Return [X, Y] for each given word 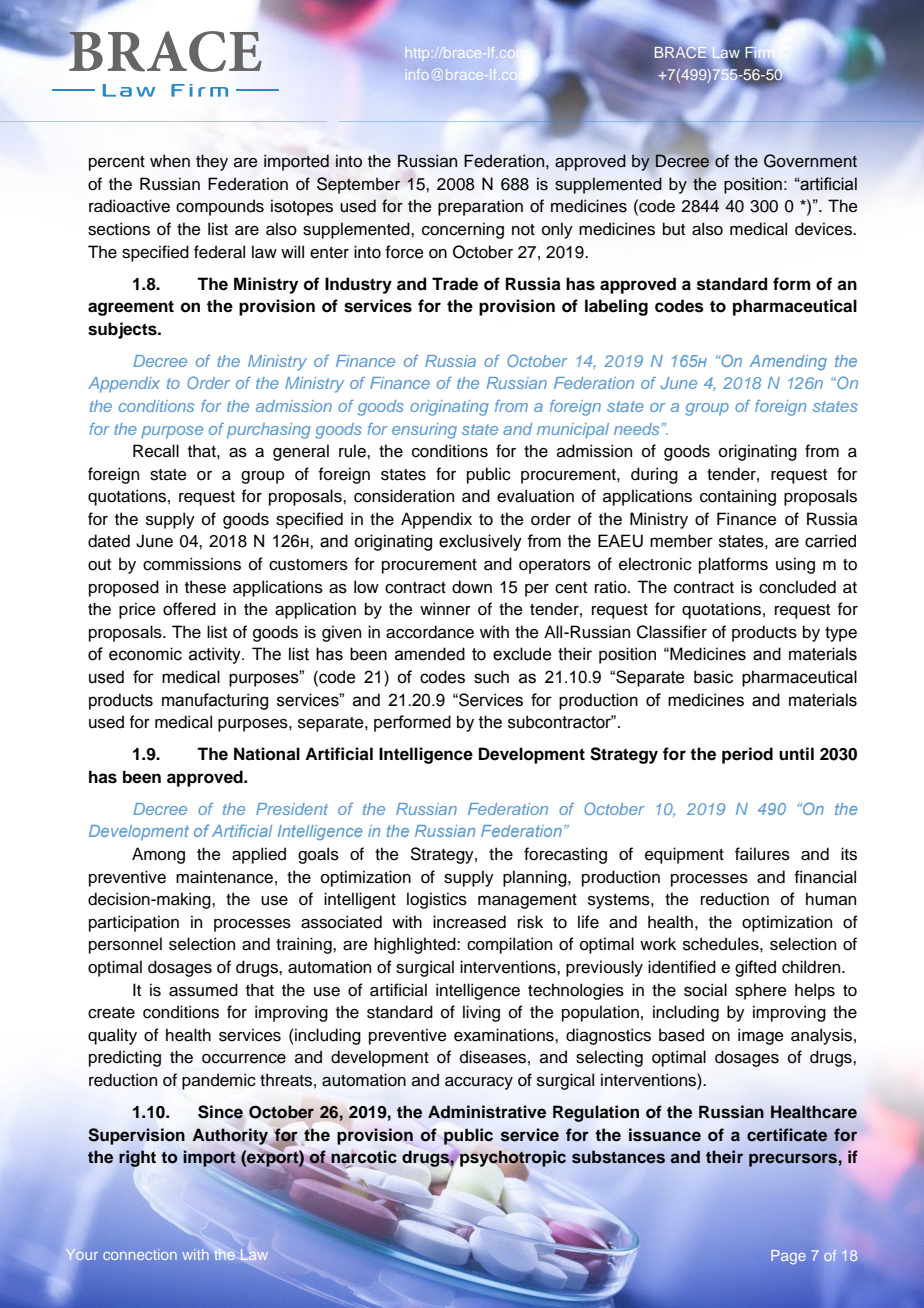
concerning [463, 230]
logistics [437, 900]
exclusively [480, 542]
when [170, 161]
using [795, 565]
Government [810, 161]
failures [762, 854]
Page [788, 1257]
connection [140, 1254]
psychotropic [513, 1159]
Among [158, 855]
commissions [192, 564]
